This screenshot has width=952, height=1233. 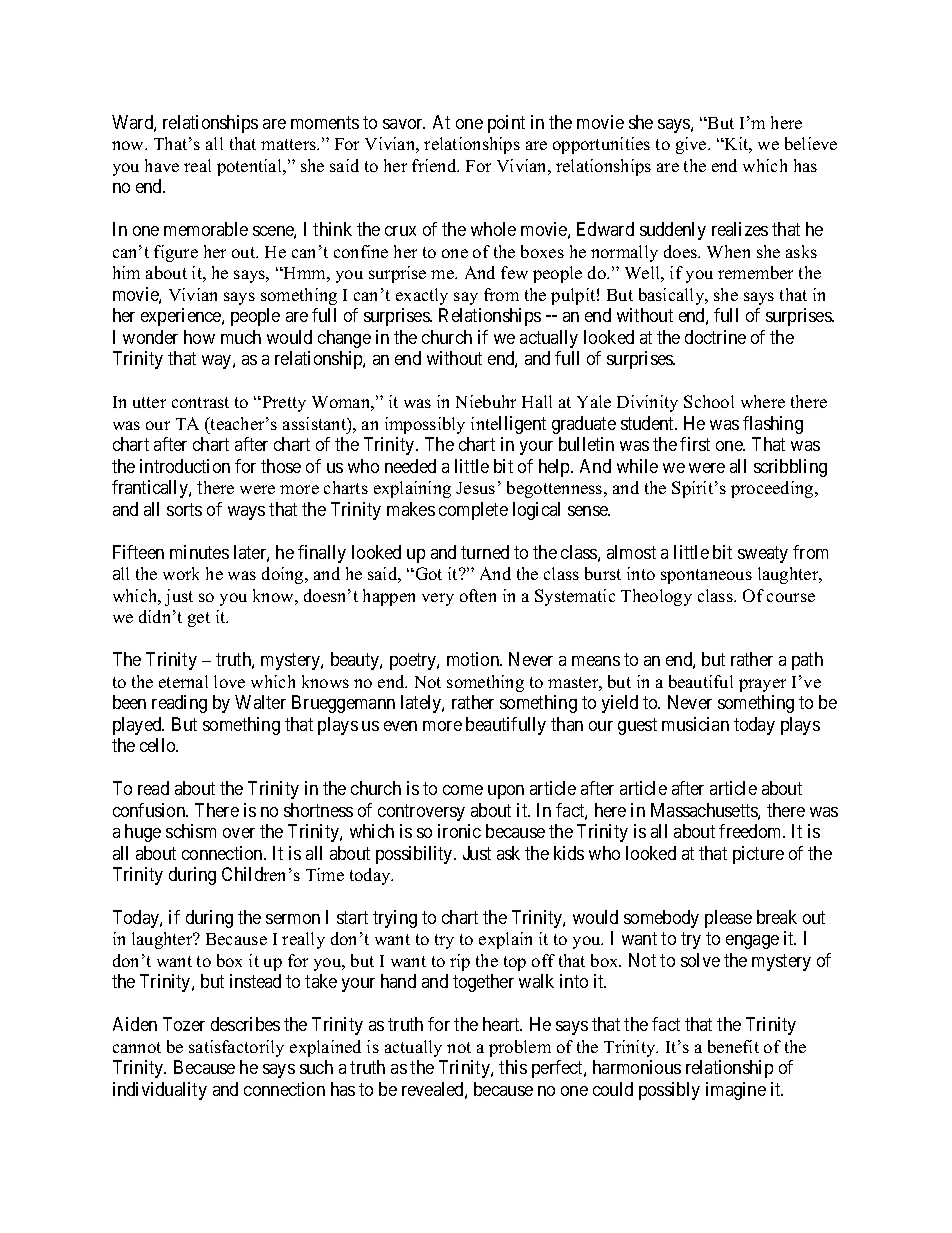 What do you see at coordinates (513, 1067) in the screenshot?
I see `this` at bounding box center [513, 1067].
